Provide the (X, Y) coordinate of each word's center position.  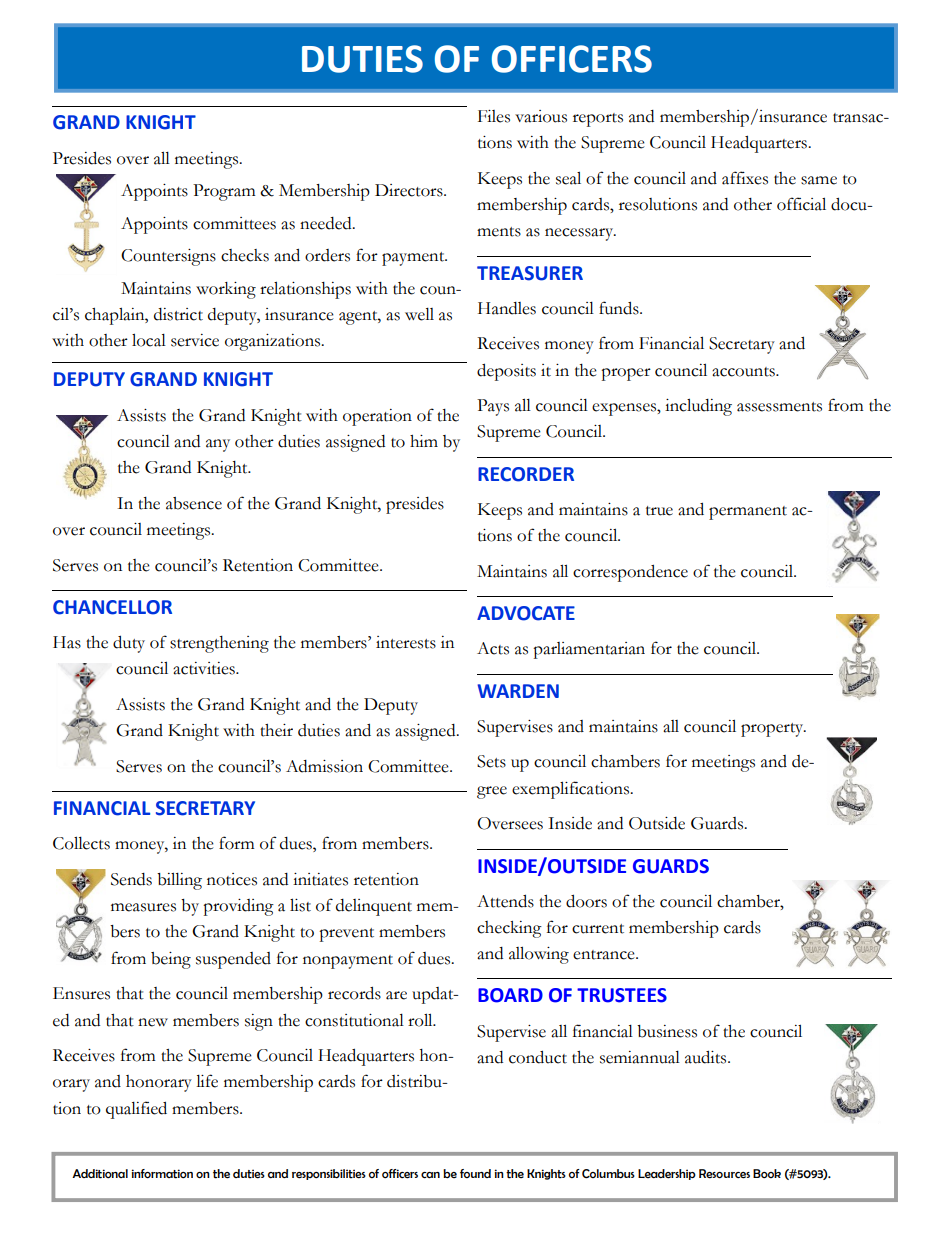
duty (129, 644)
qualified (136, 1110)
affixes (745, 178)
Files (494, 116)
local (149, 340)
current (598, 929)
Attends (505, 901)
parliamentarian (589, 650)
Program (224, 192)
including (698, 407)
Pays (493, 407)
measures (143, 907)
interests (406, 642)
